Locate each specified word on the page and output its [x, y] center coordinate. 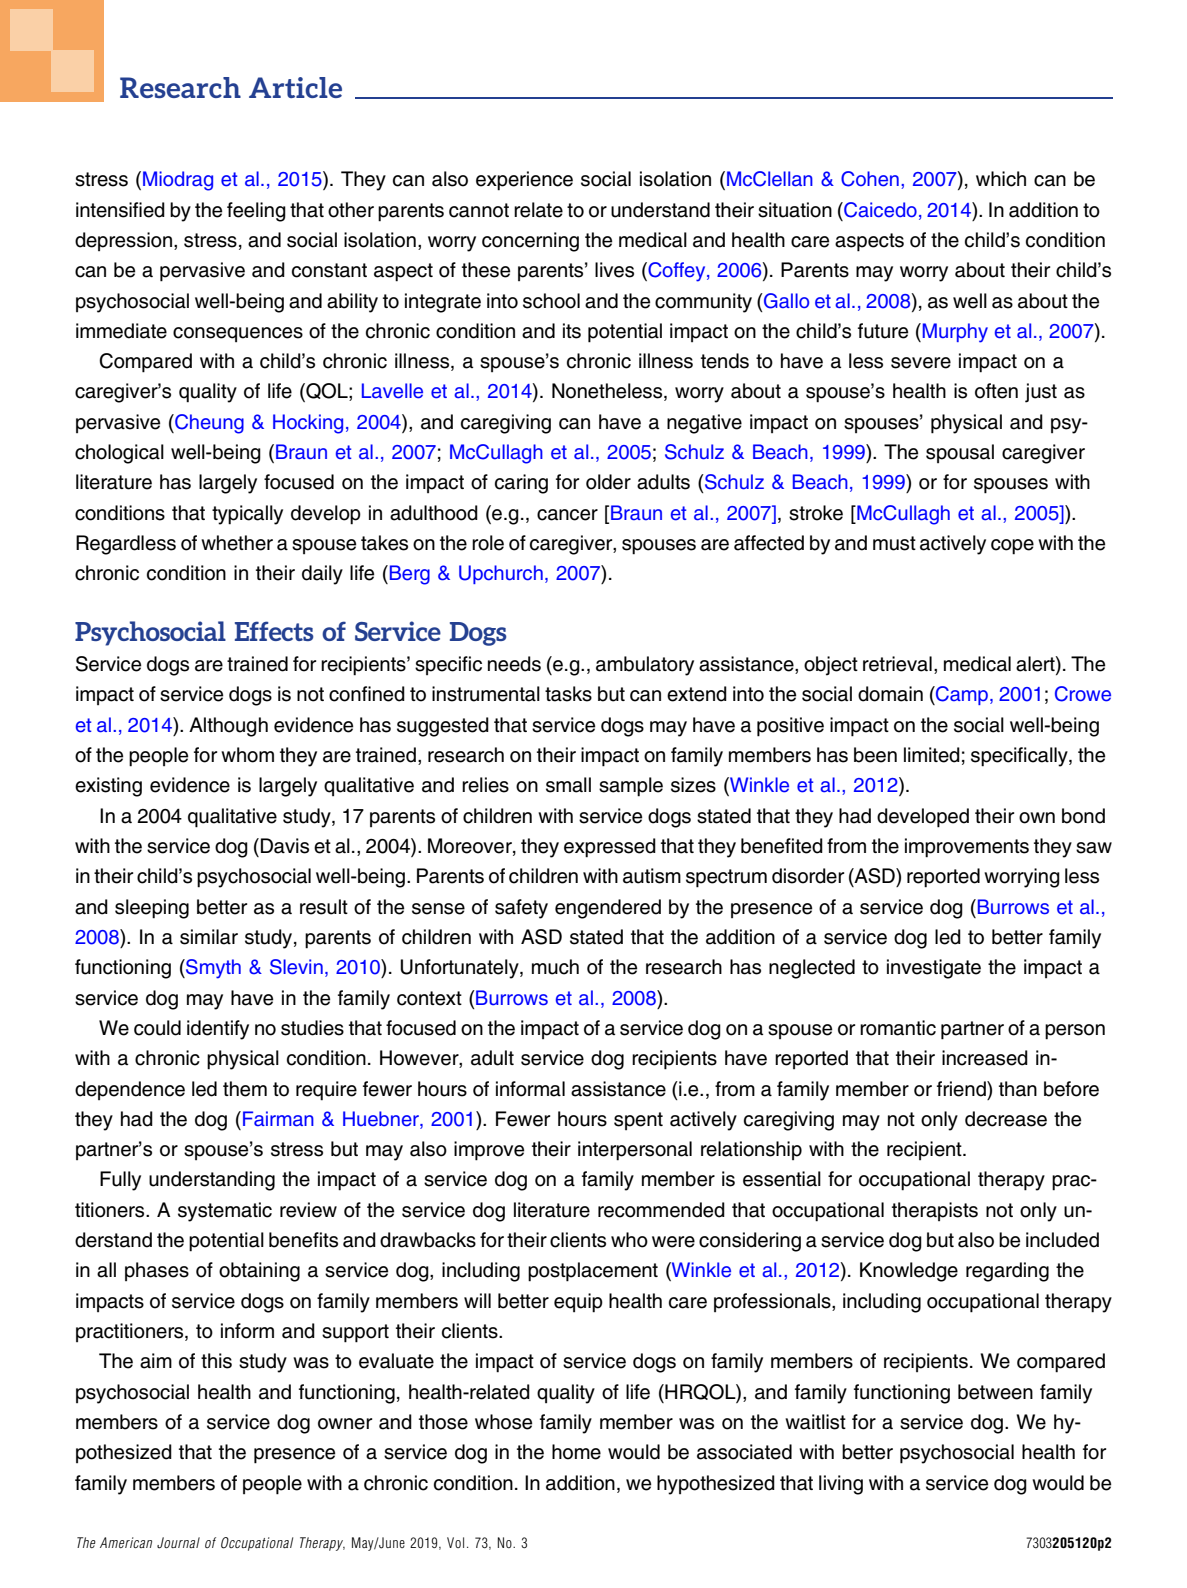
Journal [178, 1543]
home [576, 1452]
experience [524, 181]
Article [295, 87]
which [1001, 179]
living [841, 1485]
